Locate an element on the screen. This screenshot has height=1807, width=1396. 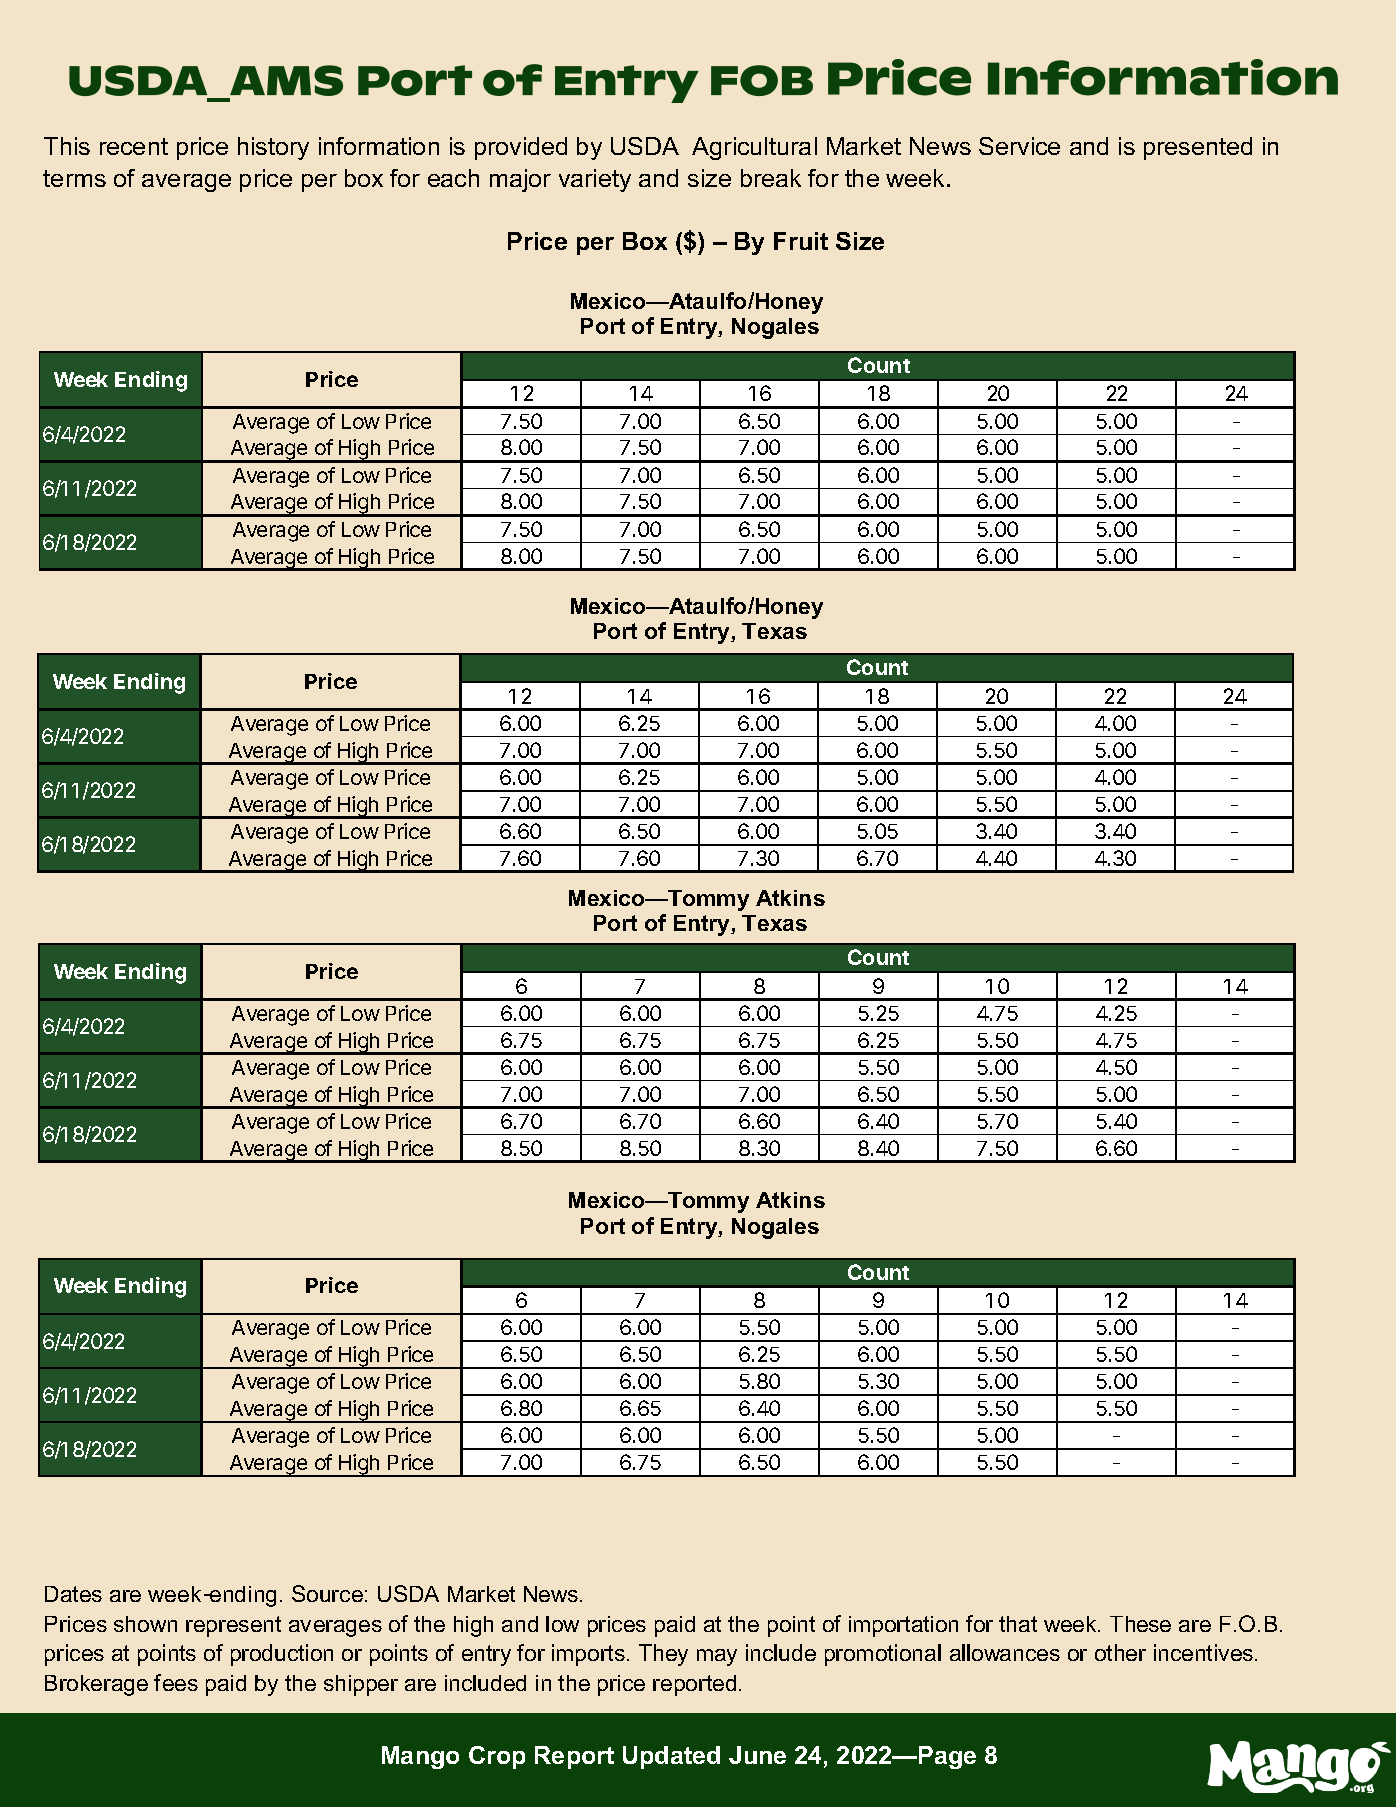
Service is located at coordinates (1019, 146).
